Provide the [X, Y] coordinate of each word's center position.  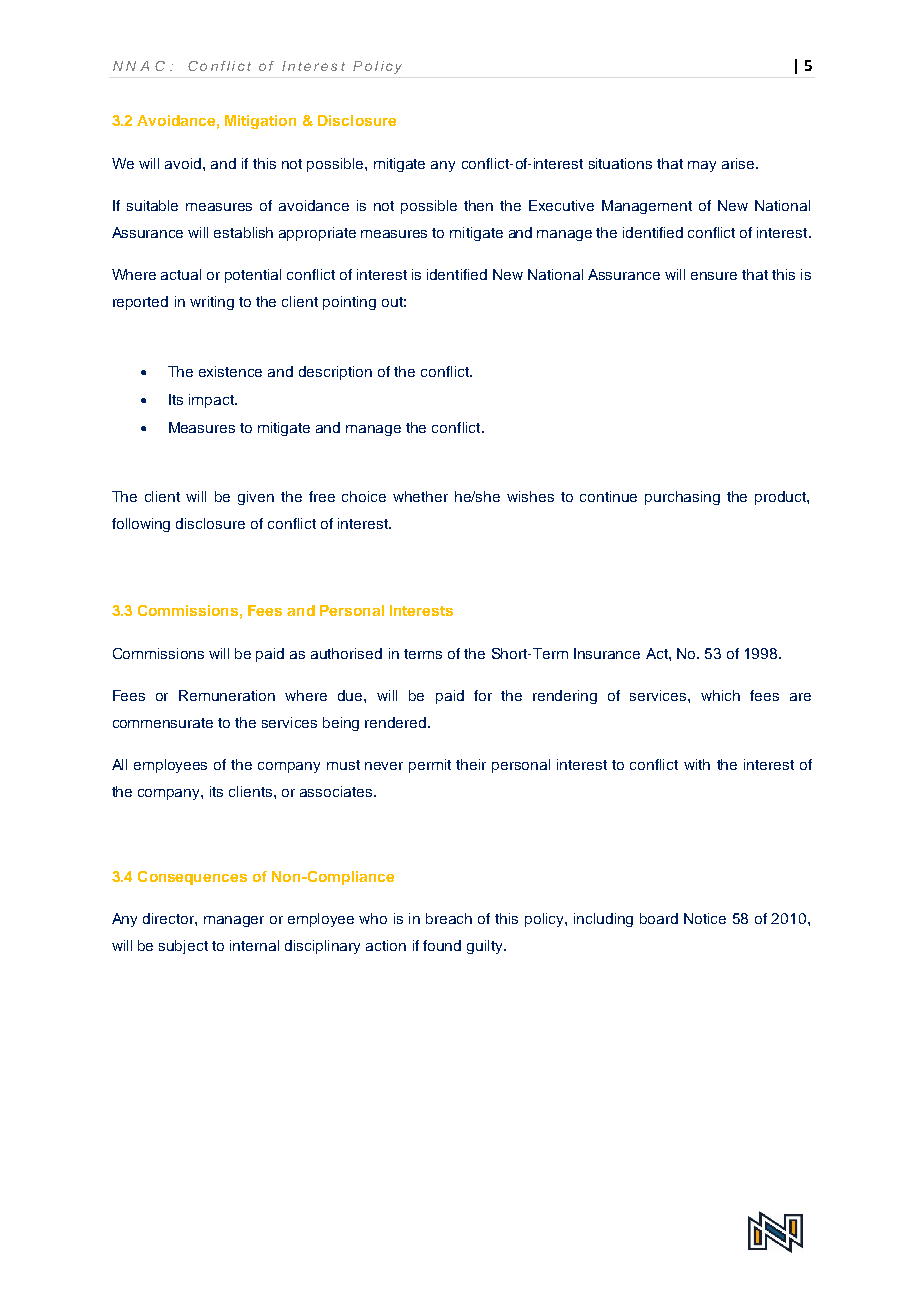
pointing [349, 303]
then [478, 205]
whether [420, 496]
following [141, 525]
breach [449, 918]
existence [230, 371]
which [720, 695]
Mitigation [260, 122]
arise [739, 163]
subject [183, 947]
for [483, 695]
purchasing [682, 498]
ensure [714, 276]
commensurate [163, 723]
